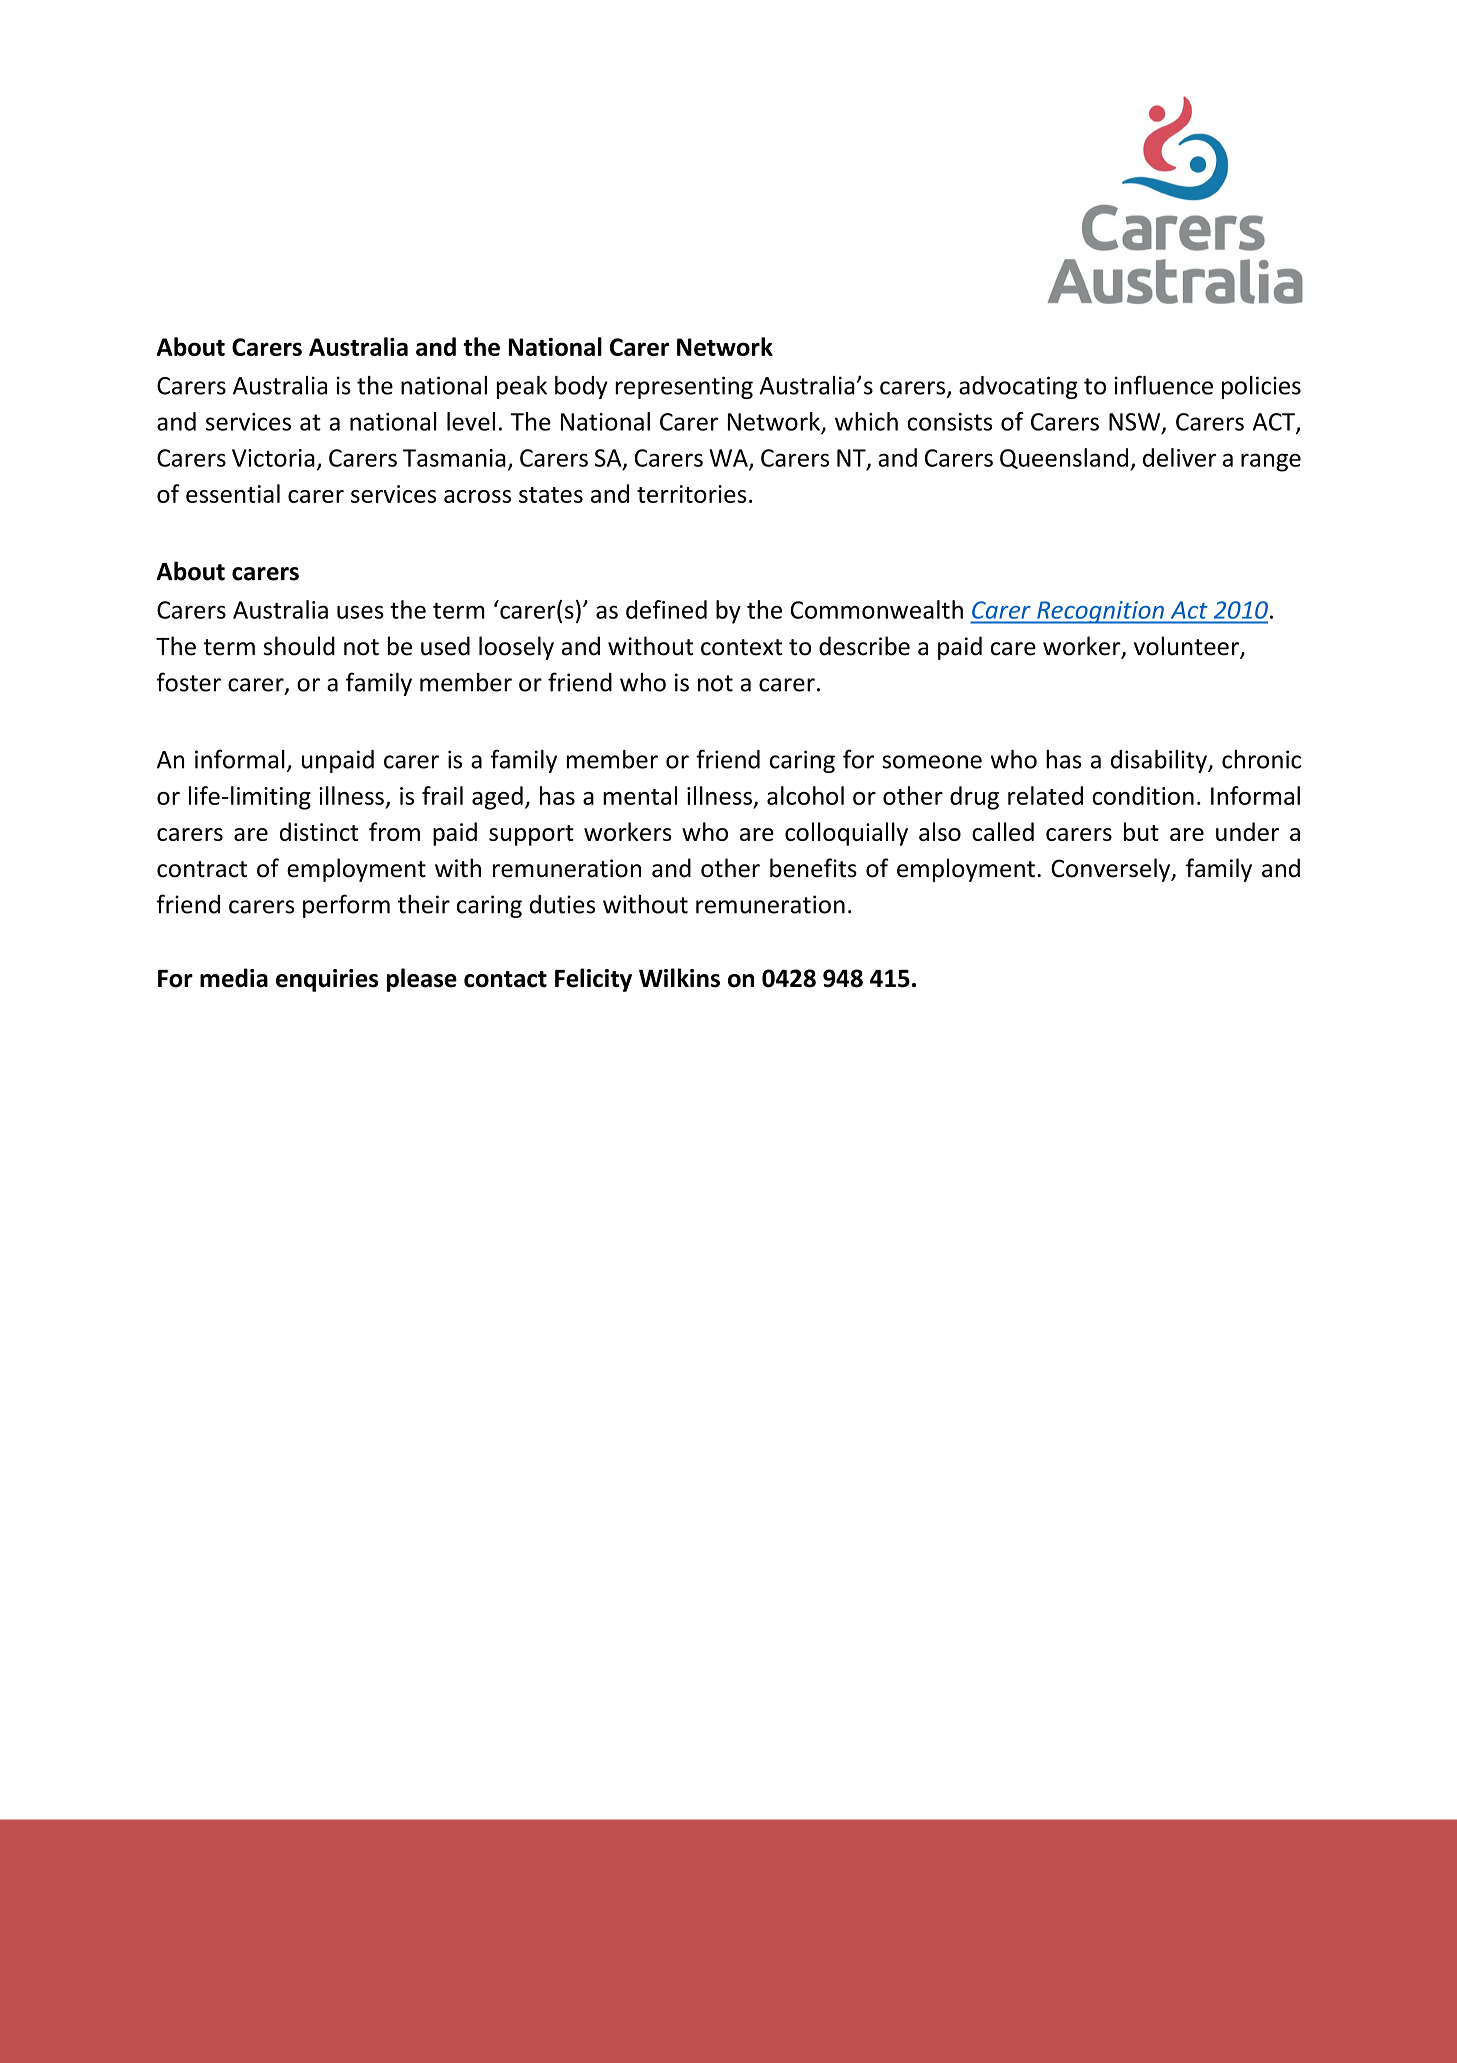 The width and height of the page is (1457, 2063). What do you see at coordinates (360, 612) in the page?
I see `uses` at bounding box center [360, 612].
